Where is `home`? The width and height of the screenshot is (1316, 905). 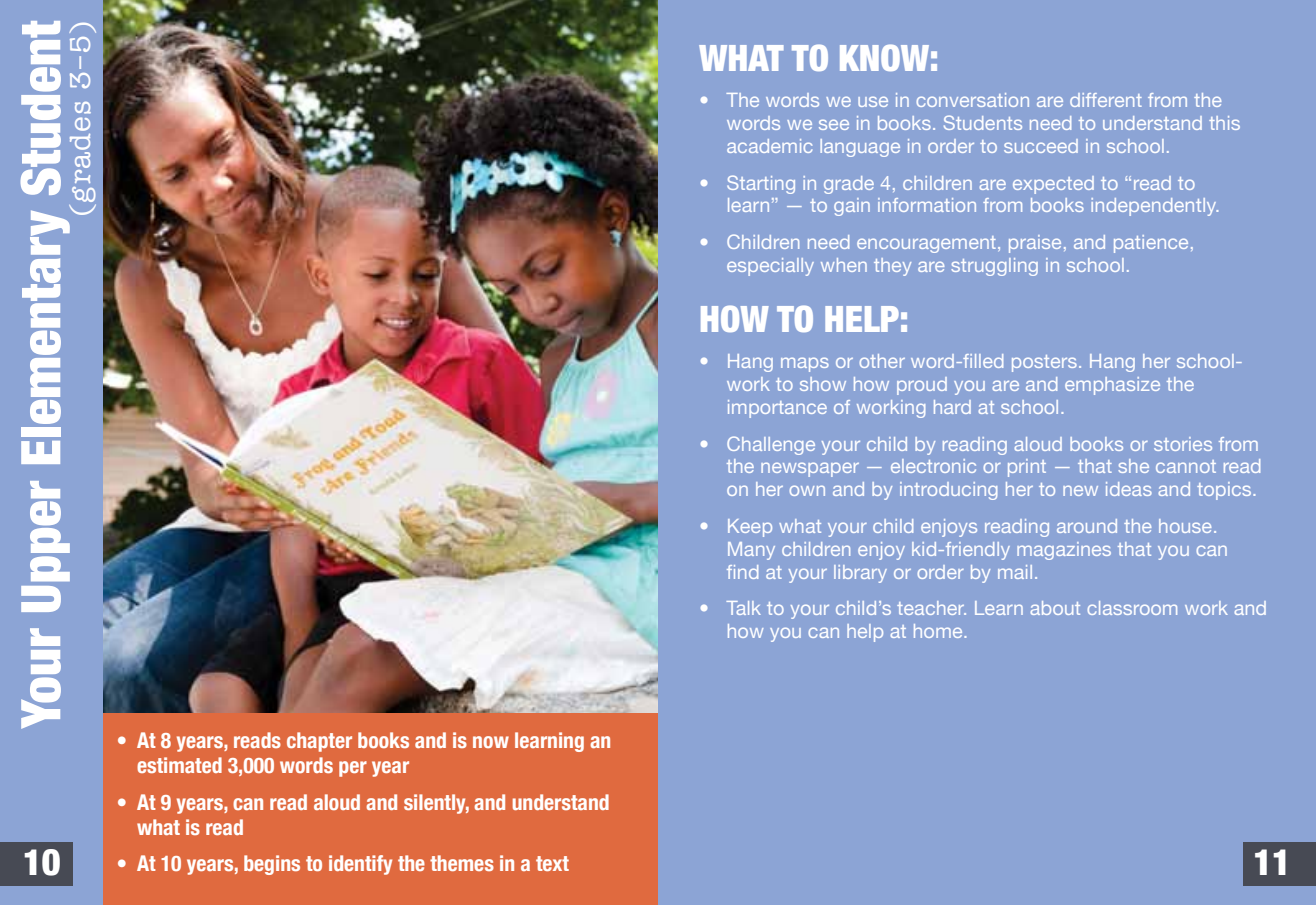 home is located at coordinates (939, 631).
